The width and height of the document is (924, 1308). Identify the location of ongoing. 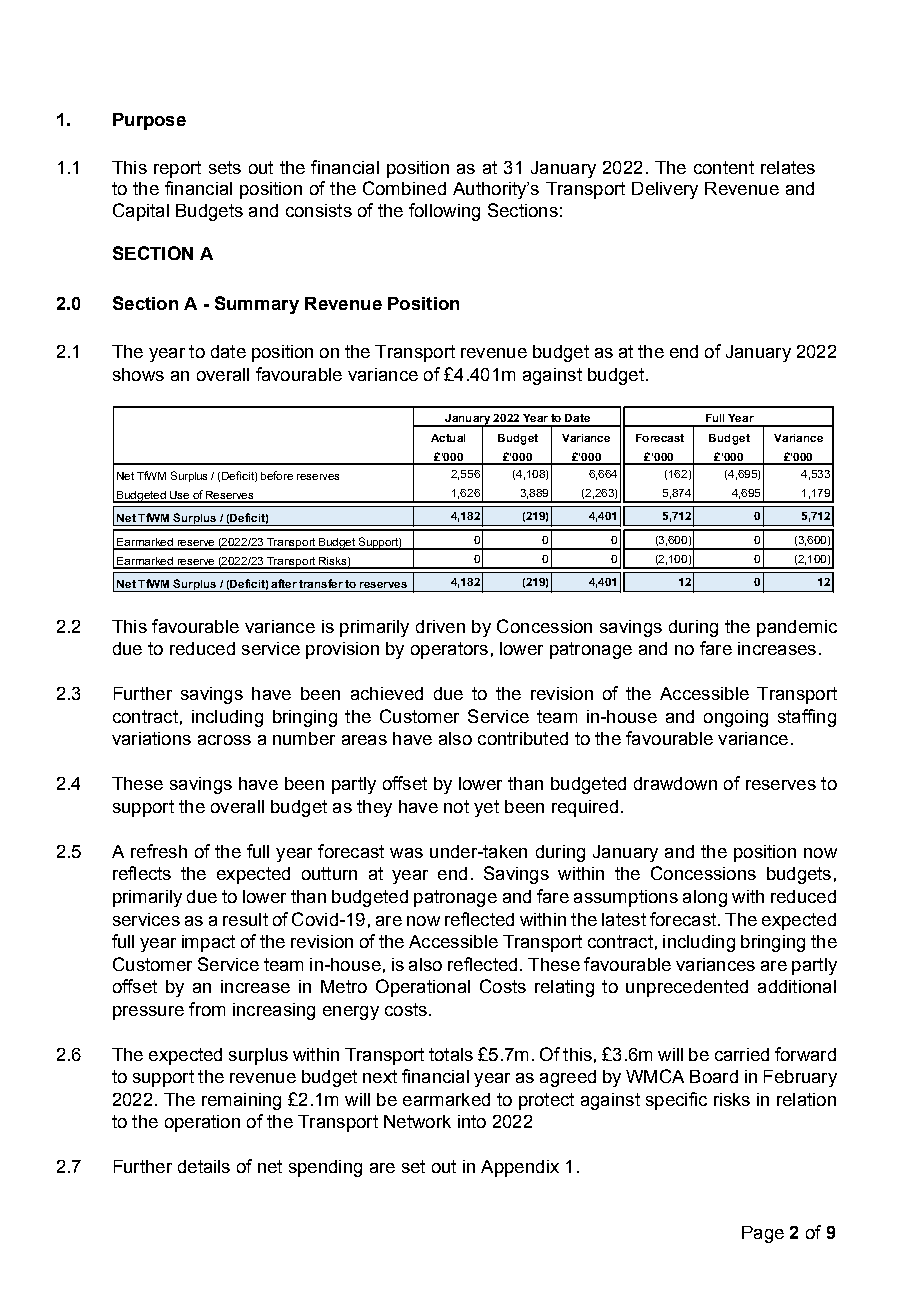
(736, 718).
